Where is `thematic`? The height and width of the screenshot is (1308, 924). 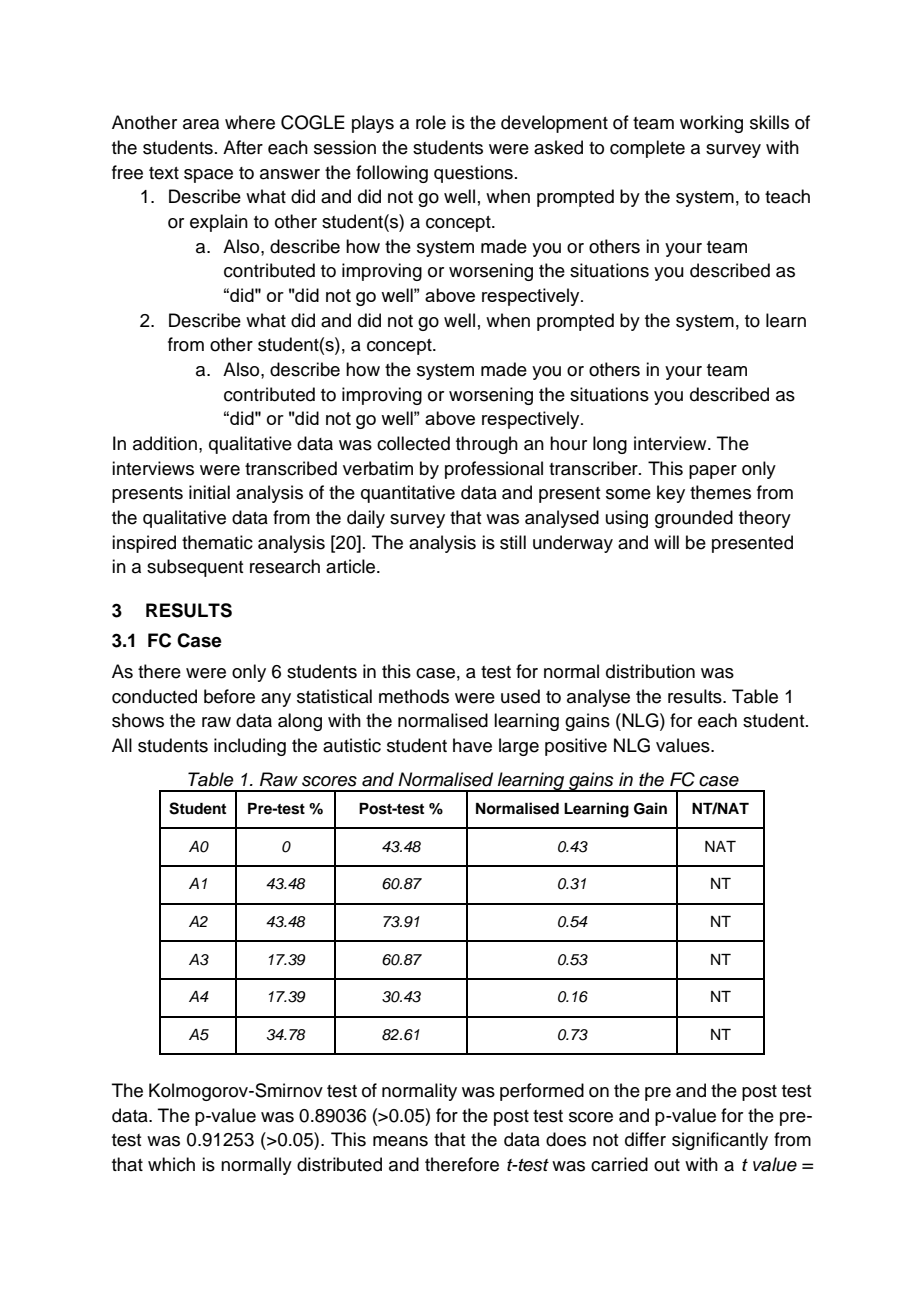 thematic is located at coordinates (217, 542).
